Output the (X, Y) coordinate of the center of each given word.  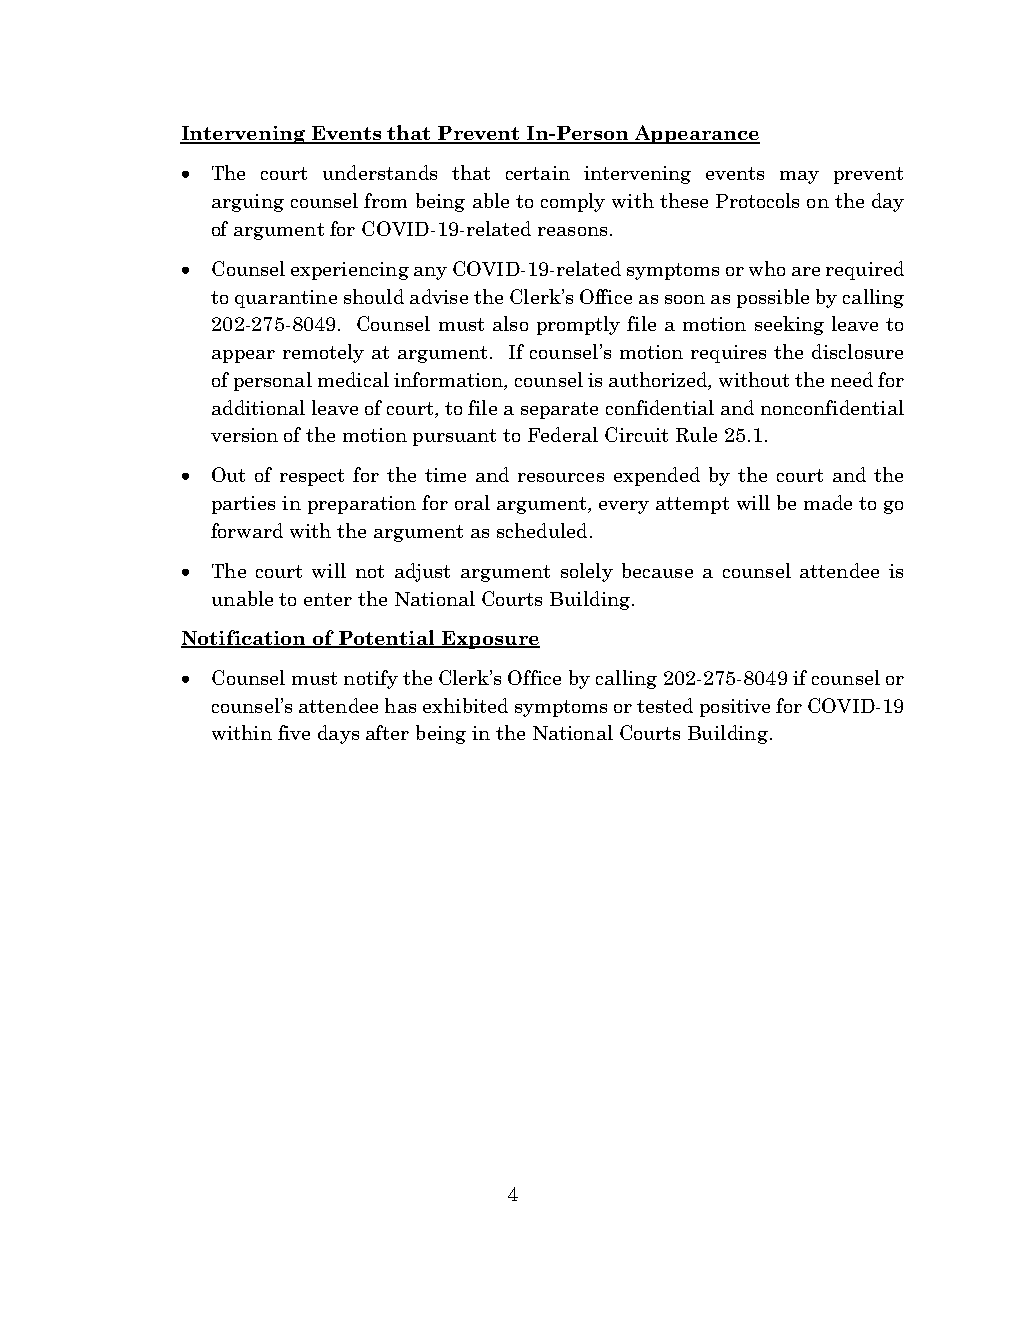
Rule (696, 434)
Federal (563, 434)
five (294, 732)
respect (312, 477)
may (799, 177)
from (385, 200)
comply (573, 202)
